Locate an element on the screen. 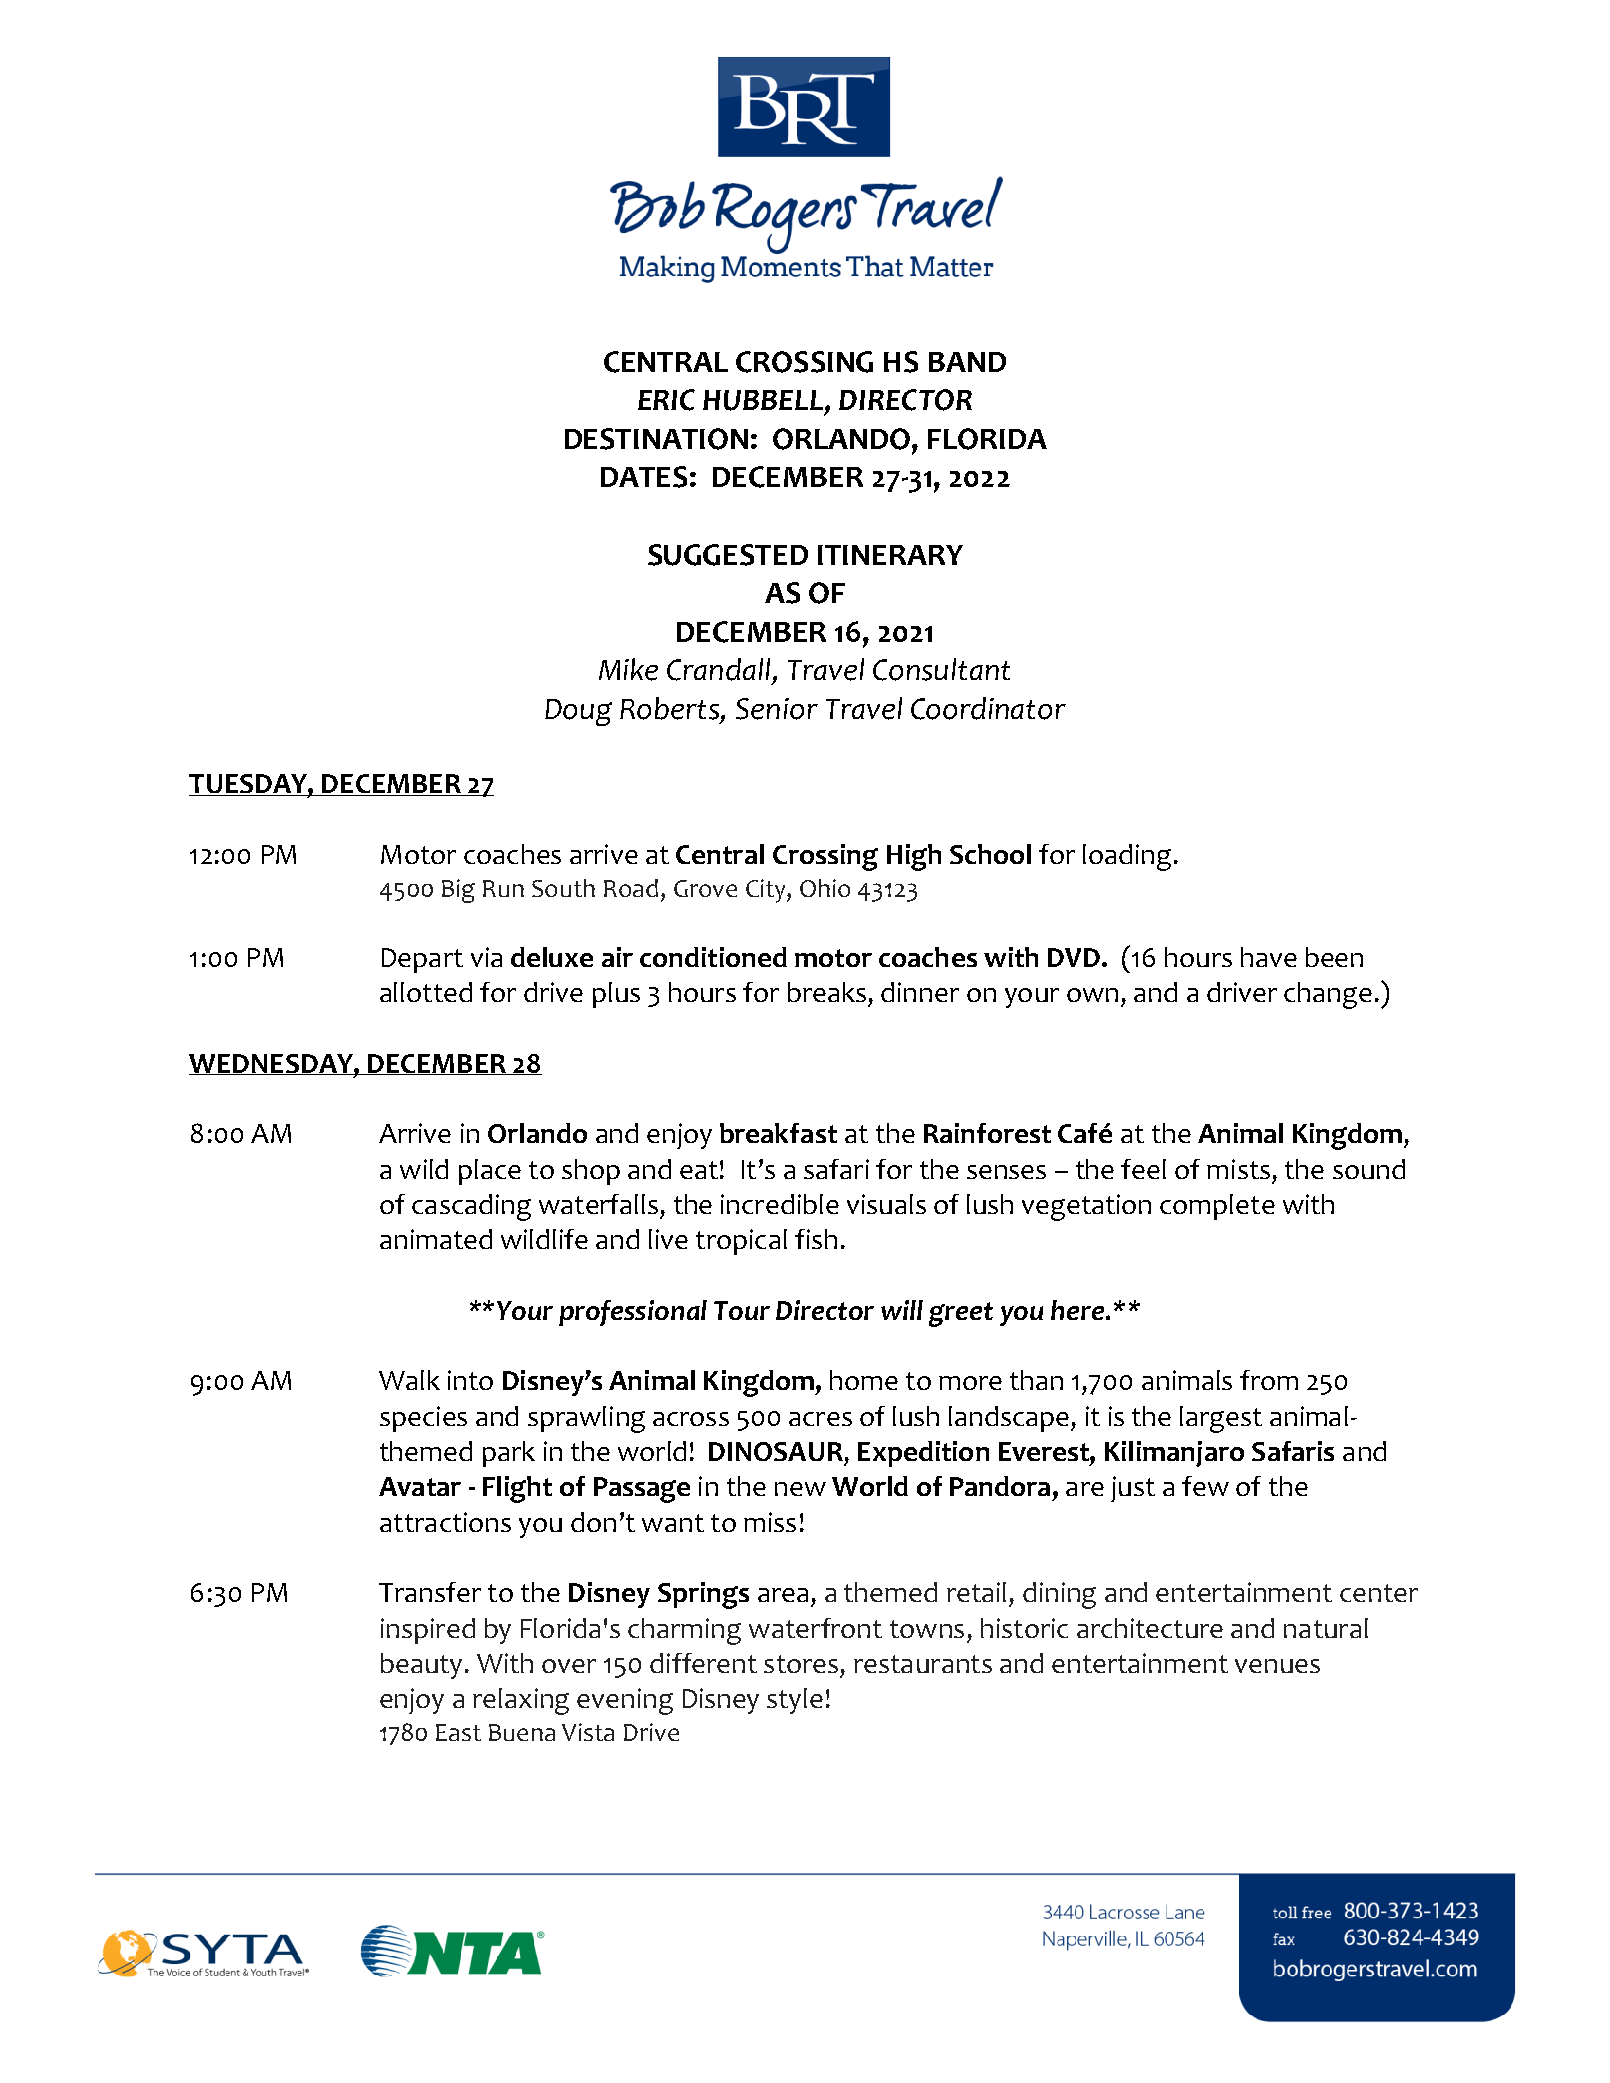  change is located at coordinates (1328, 995).
